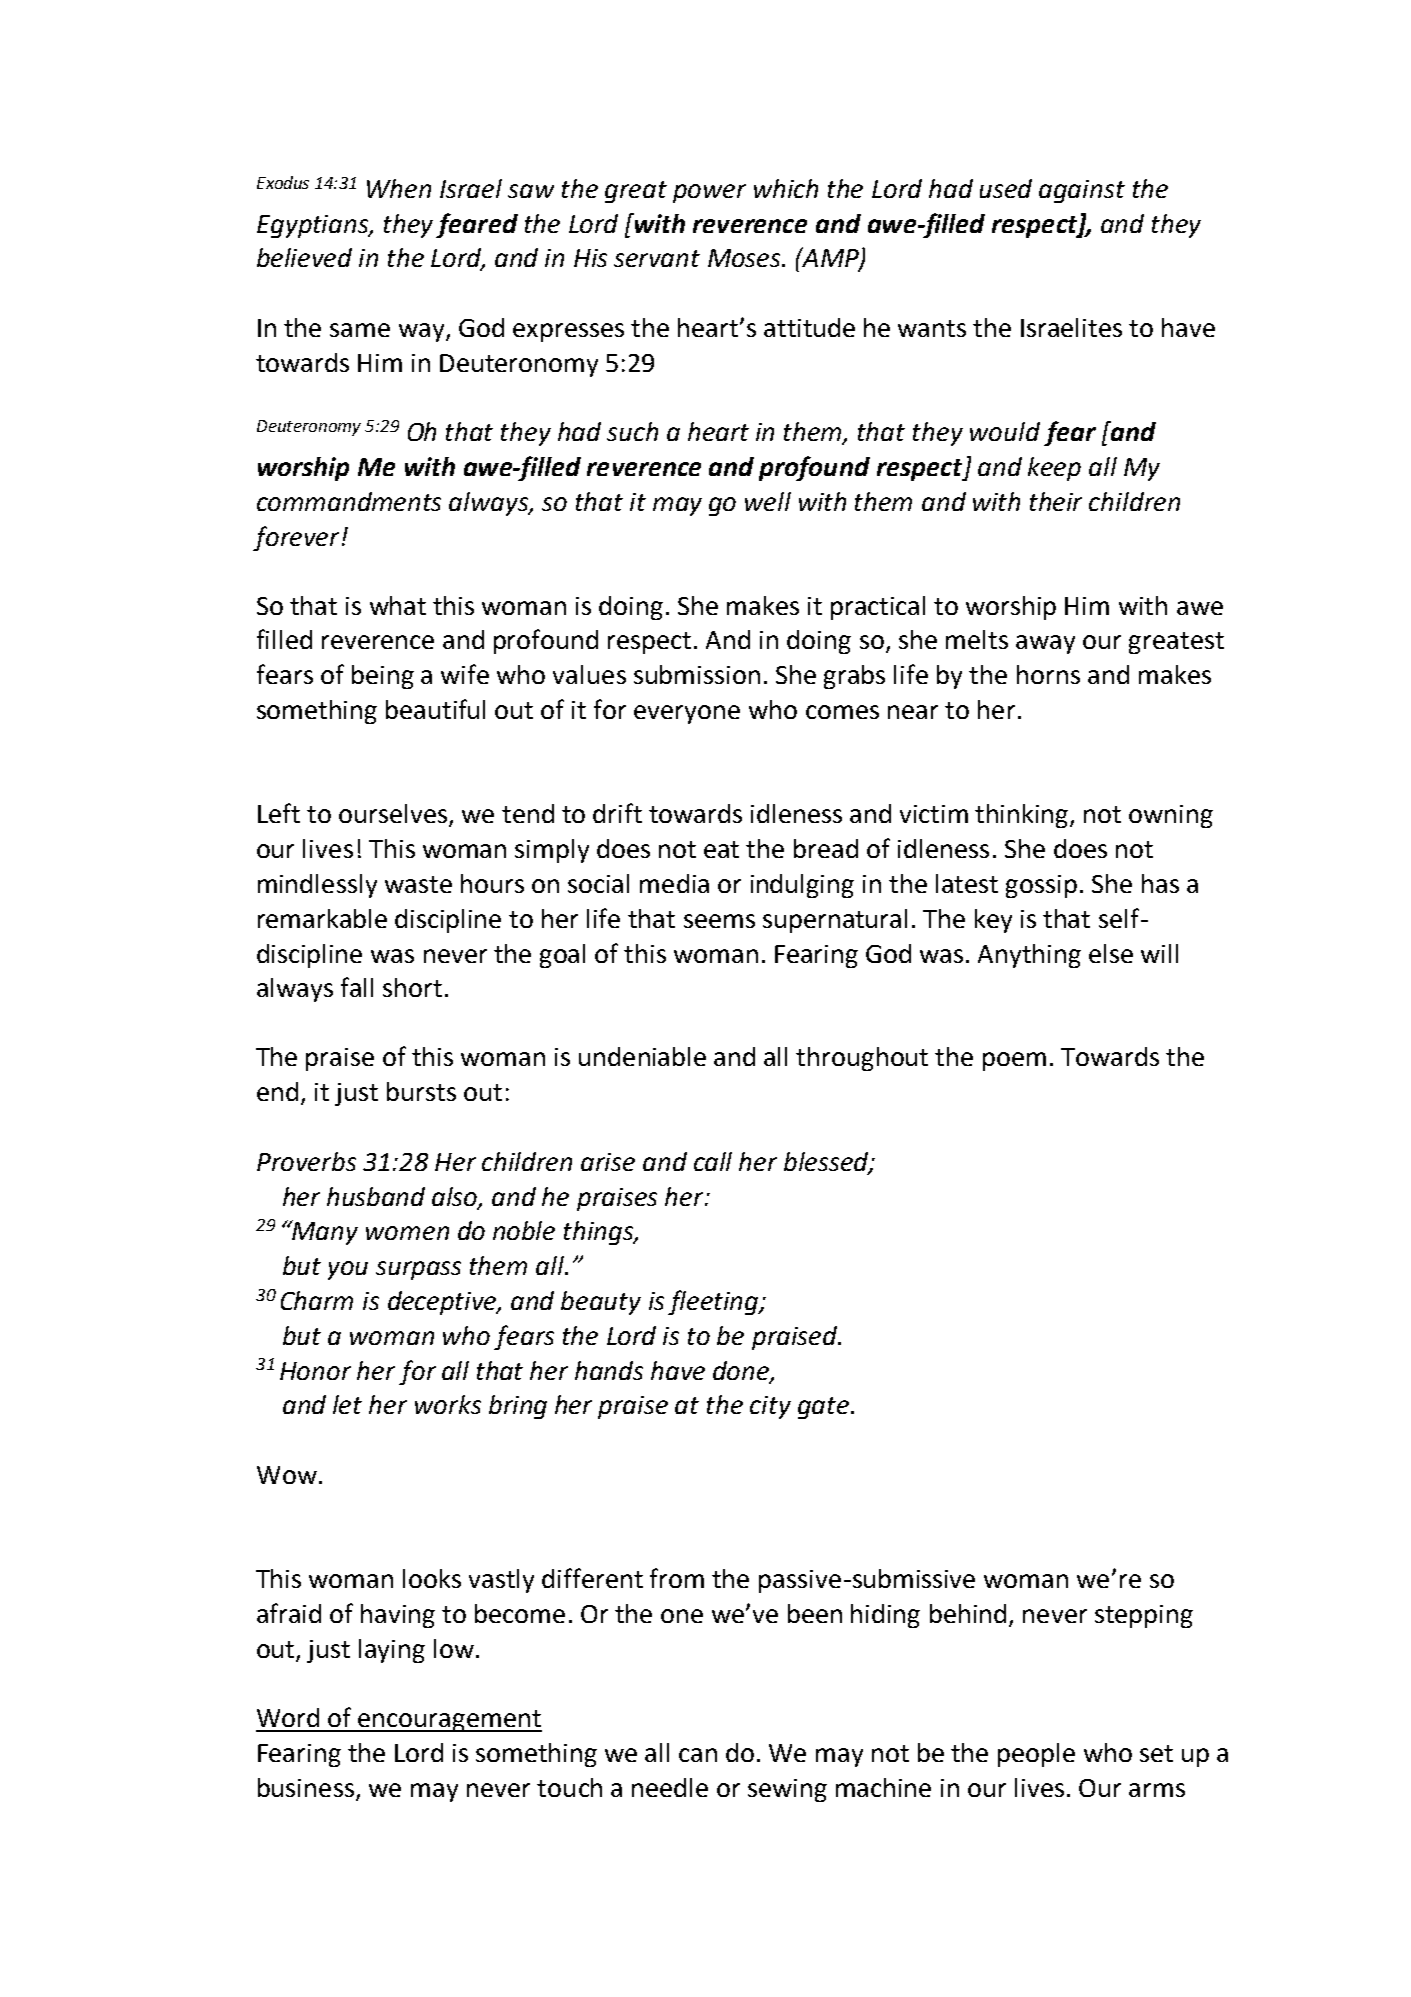 The width and height of the screenshot is (1411, 1997). Describe the element at coordinates (412, 987) in the screenshot. I see `short` at that location.
